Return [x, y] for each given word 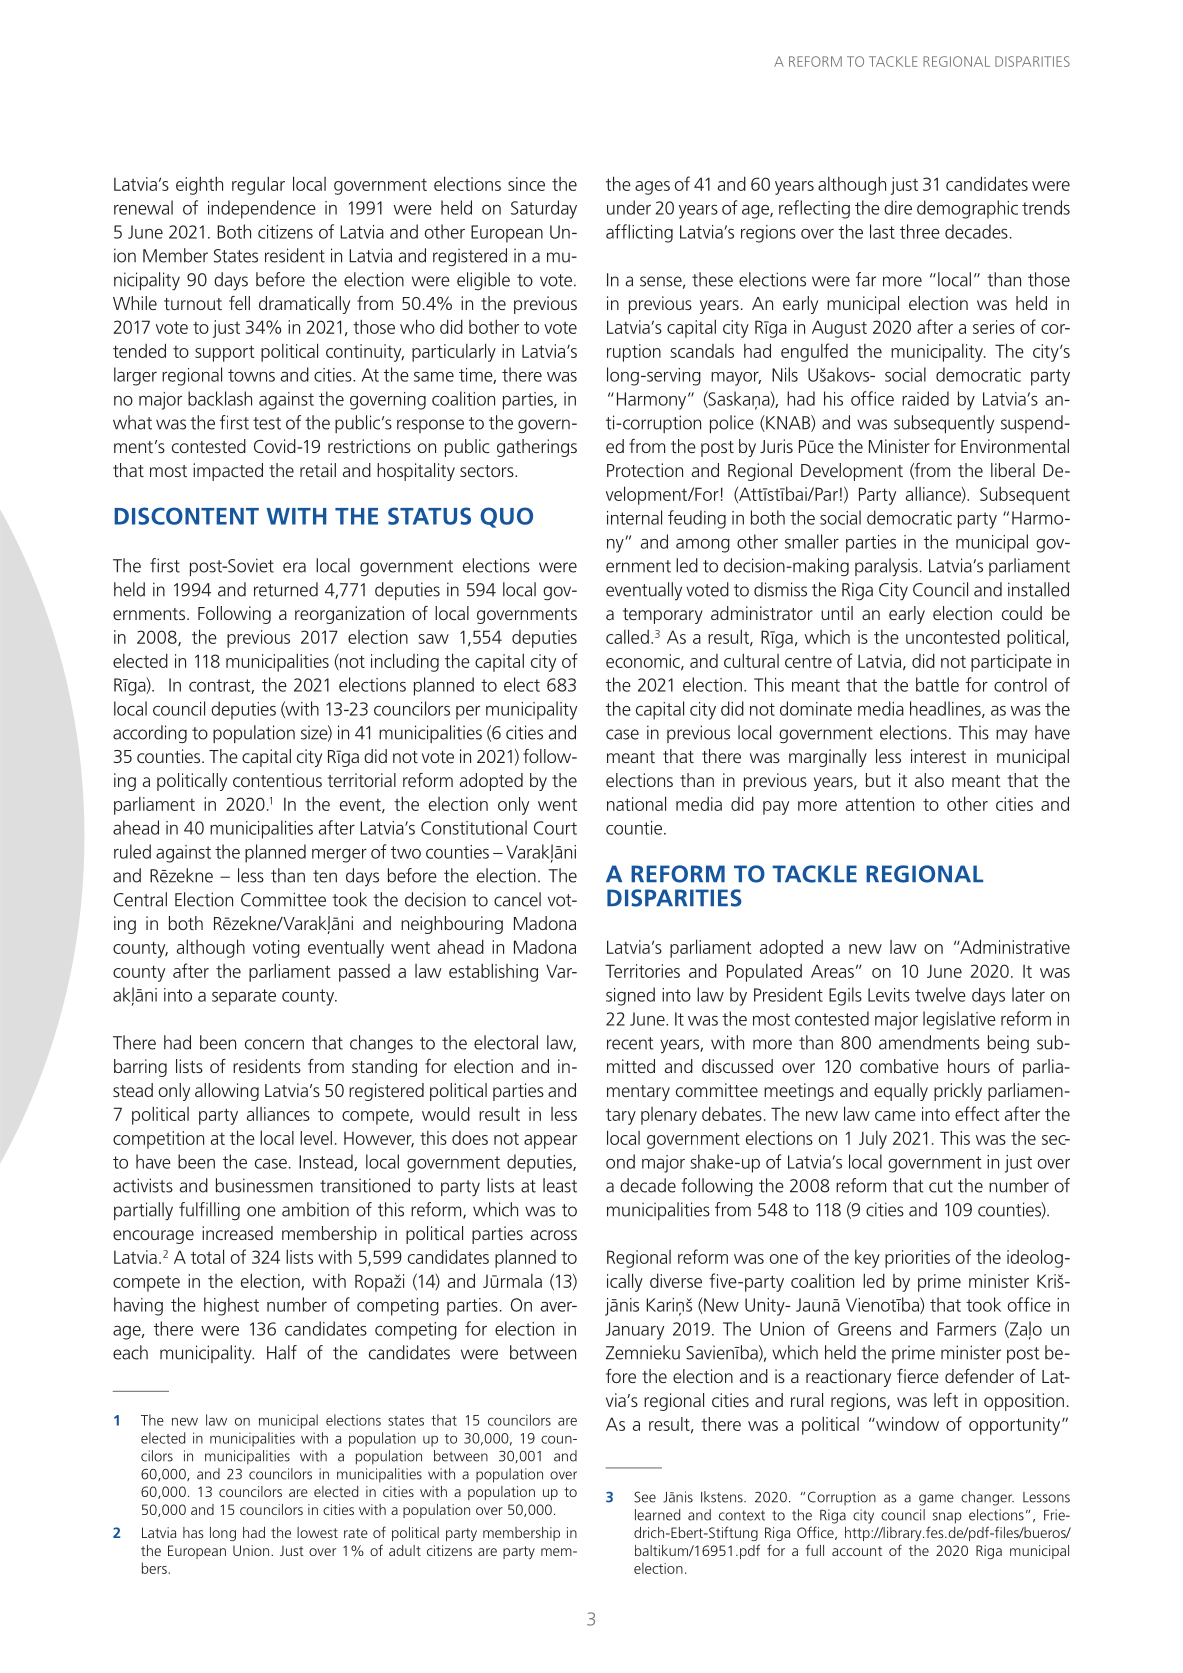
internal [634, 517]
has [193, 1532]
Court [555, 828]
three [920, 231]
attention [880, 804]
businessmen [264, 1185]
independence [262, 209]
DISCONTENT [186, 516]
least [560, 1185]
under [629, 207]
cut [941, 1186]
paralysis [886, 567]
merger [339, 856]
